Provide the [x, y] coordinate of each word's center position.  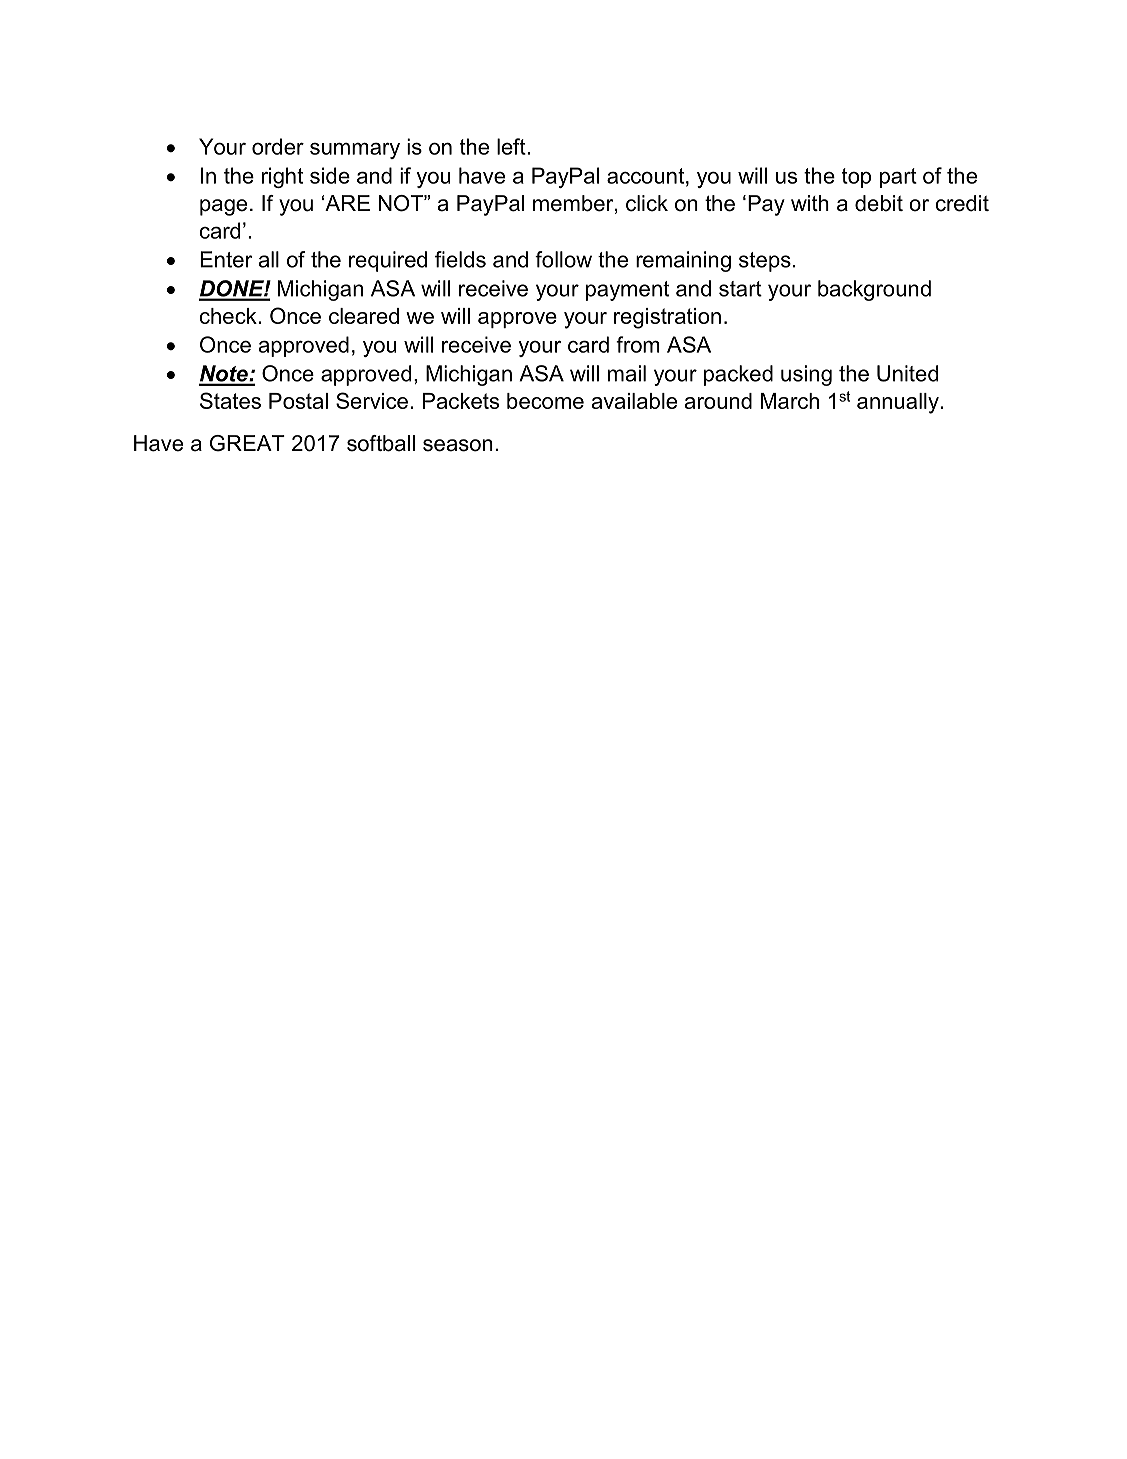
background [874, 290]
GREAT [247, 443]
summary [355, 151]
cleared [364, 316]
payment [627, 291]
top [856, 178]
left [512, 146]
